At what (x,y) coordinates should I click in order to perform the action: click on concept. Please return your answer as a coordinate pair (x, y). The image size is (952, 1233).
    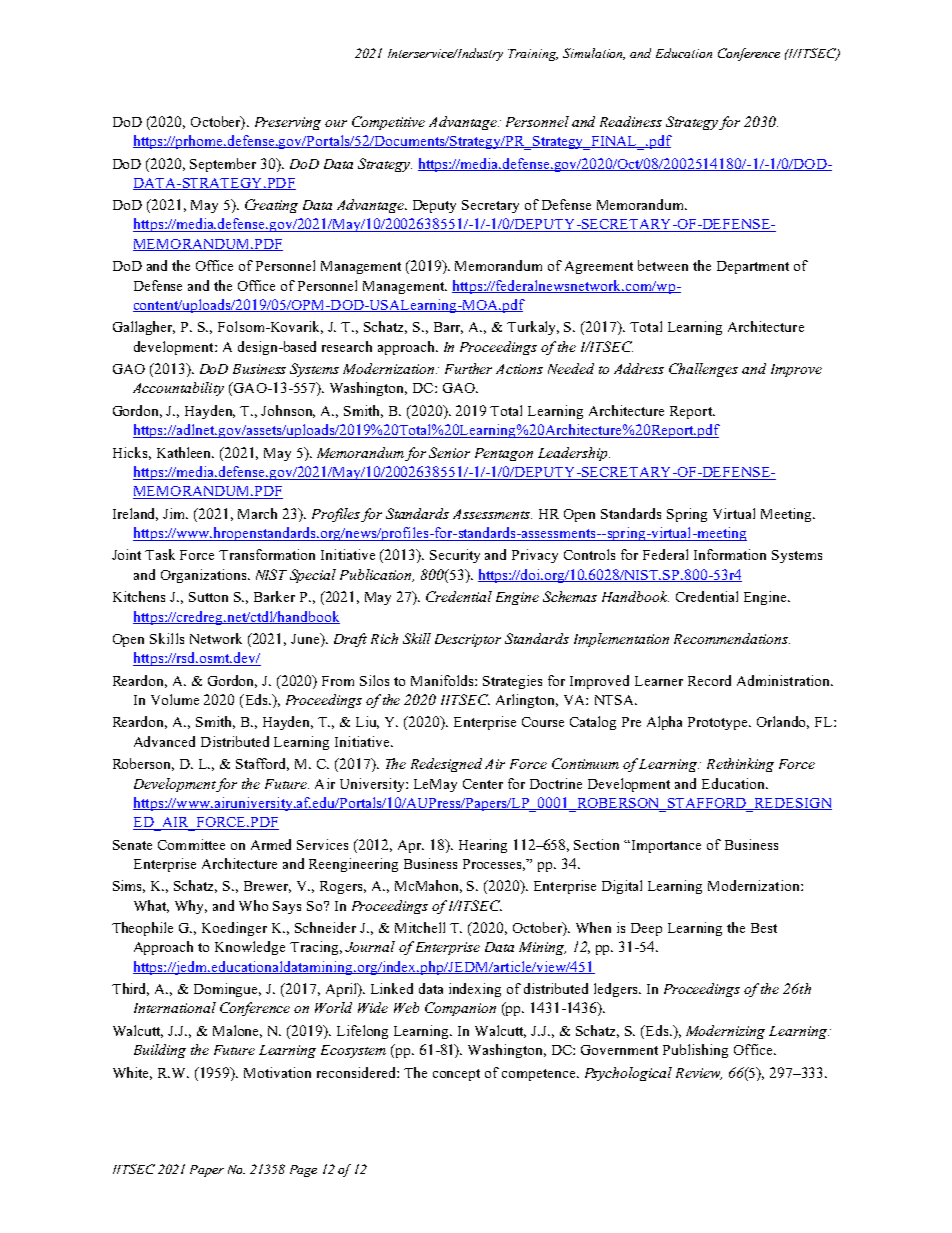
    Looking at the image, I should click on (456, 1075).
